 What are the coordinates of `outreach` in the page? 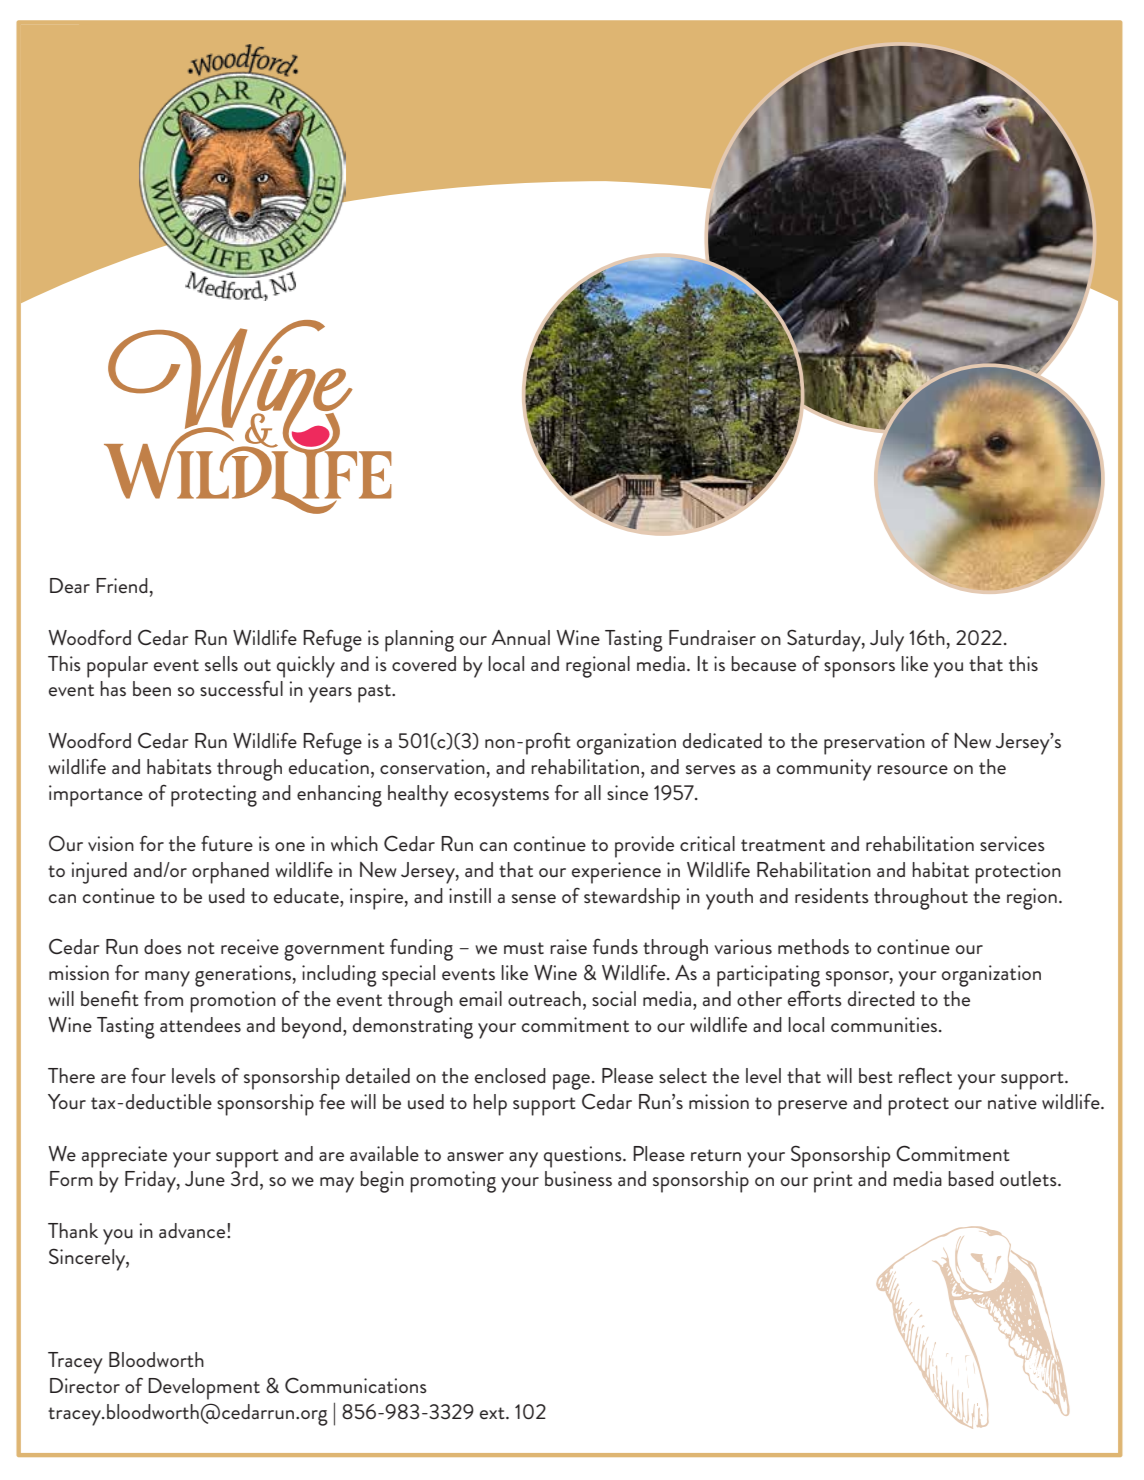 It's located at (544, 998).
